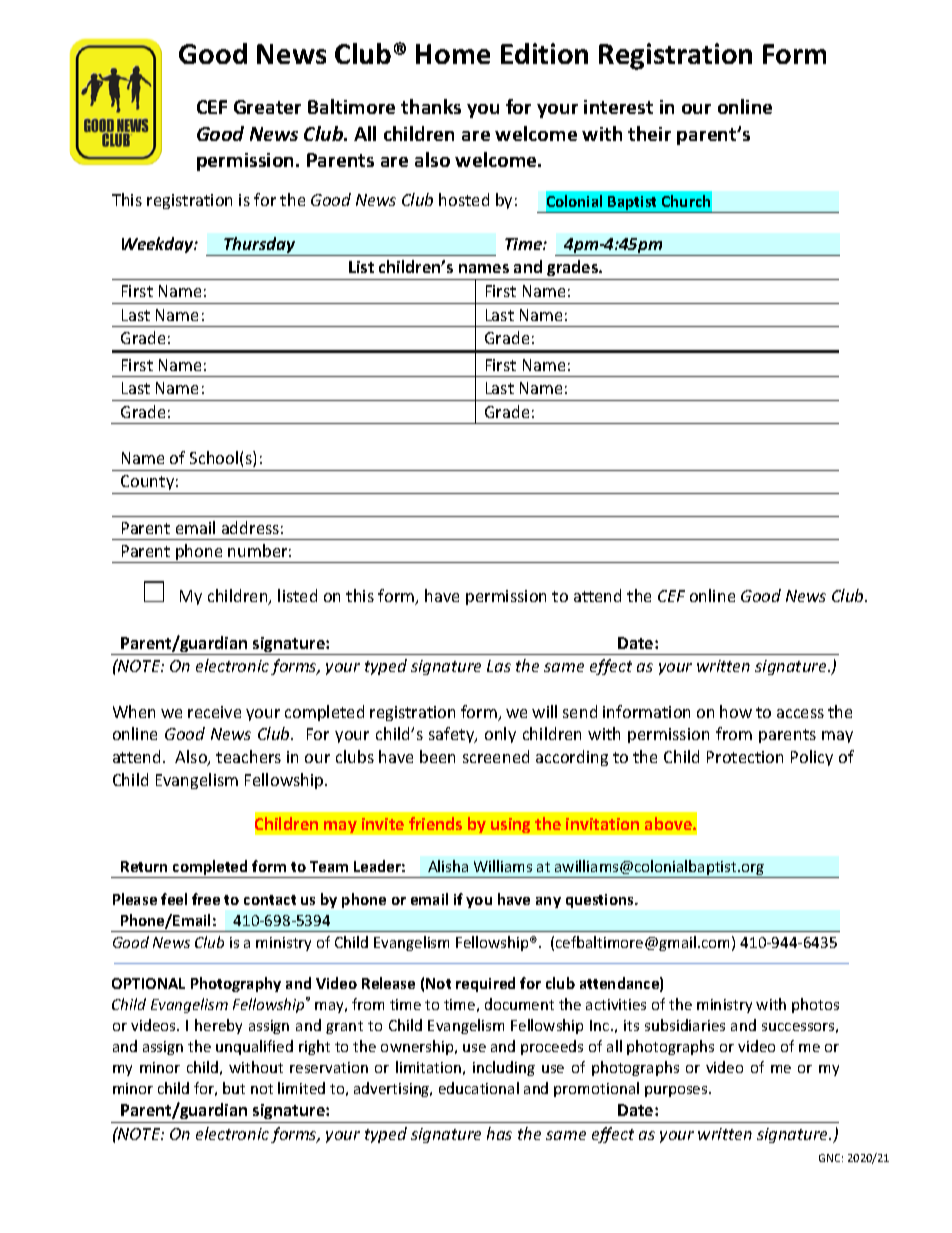  Describe the element at coordinates (453, 54) in the page. I see `Home` at that location.
